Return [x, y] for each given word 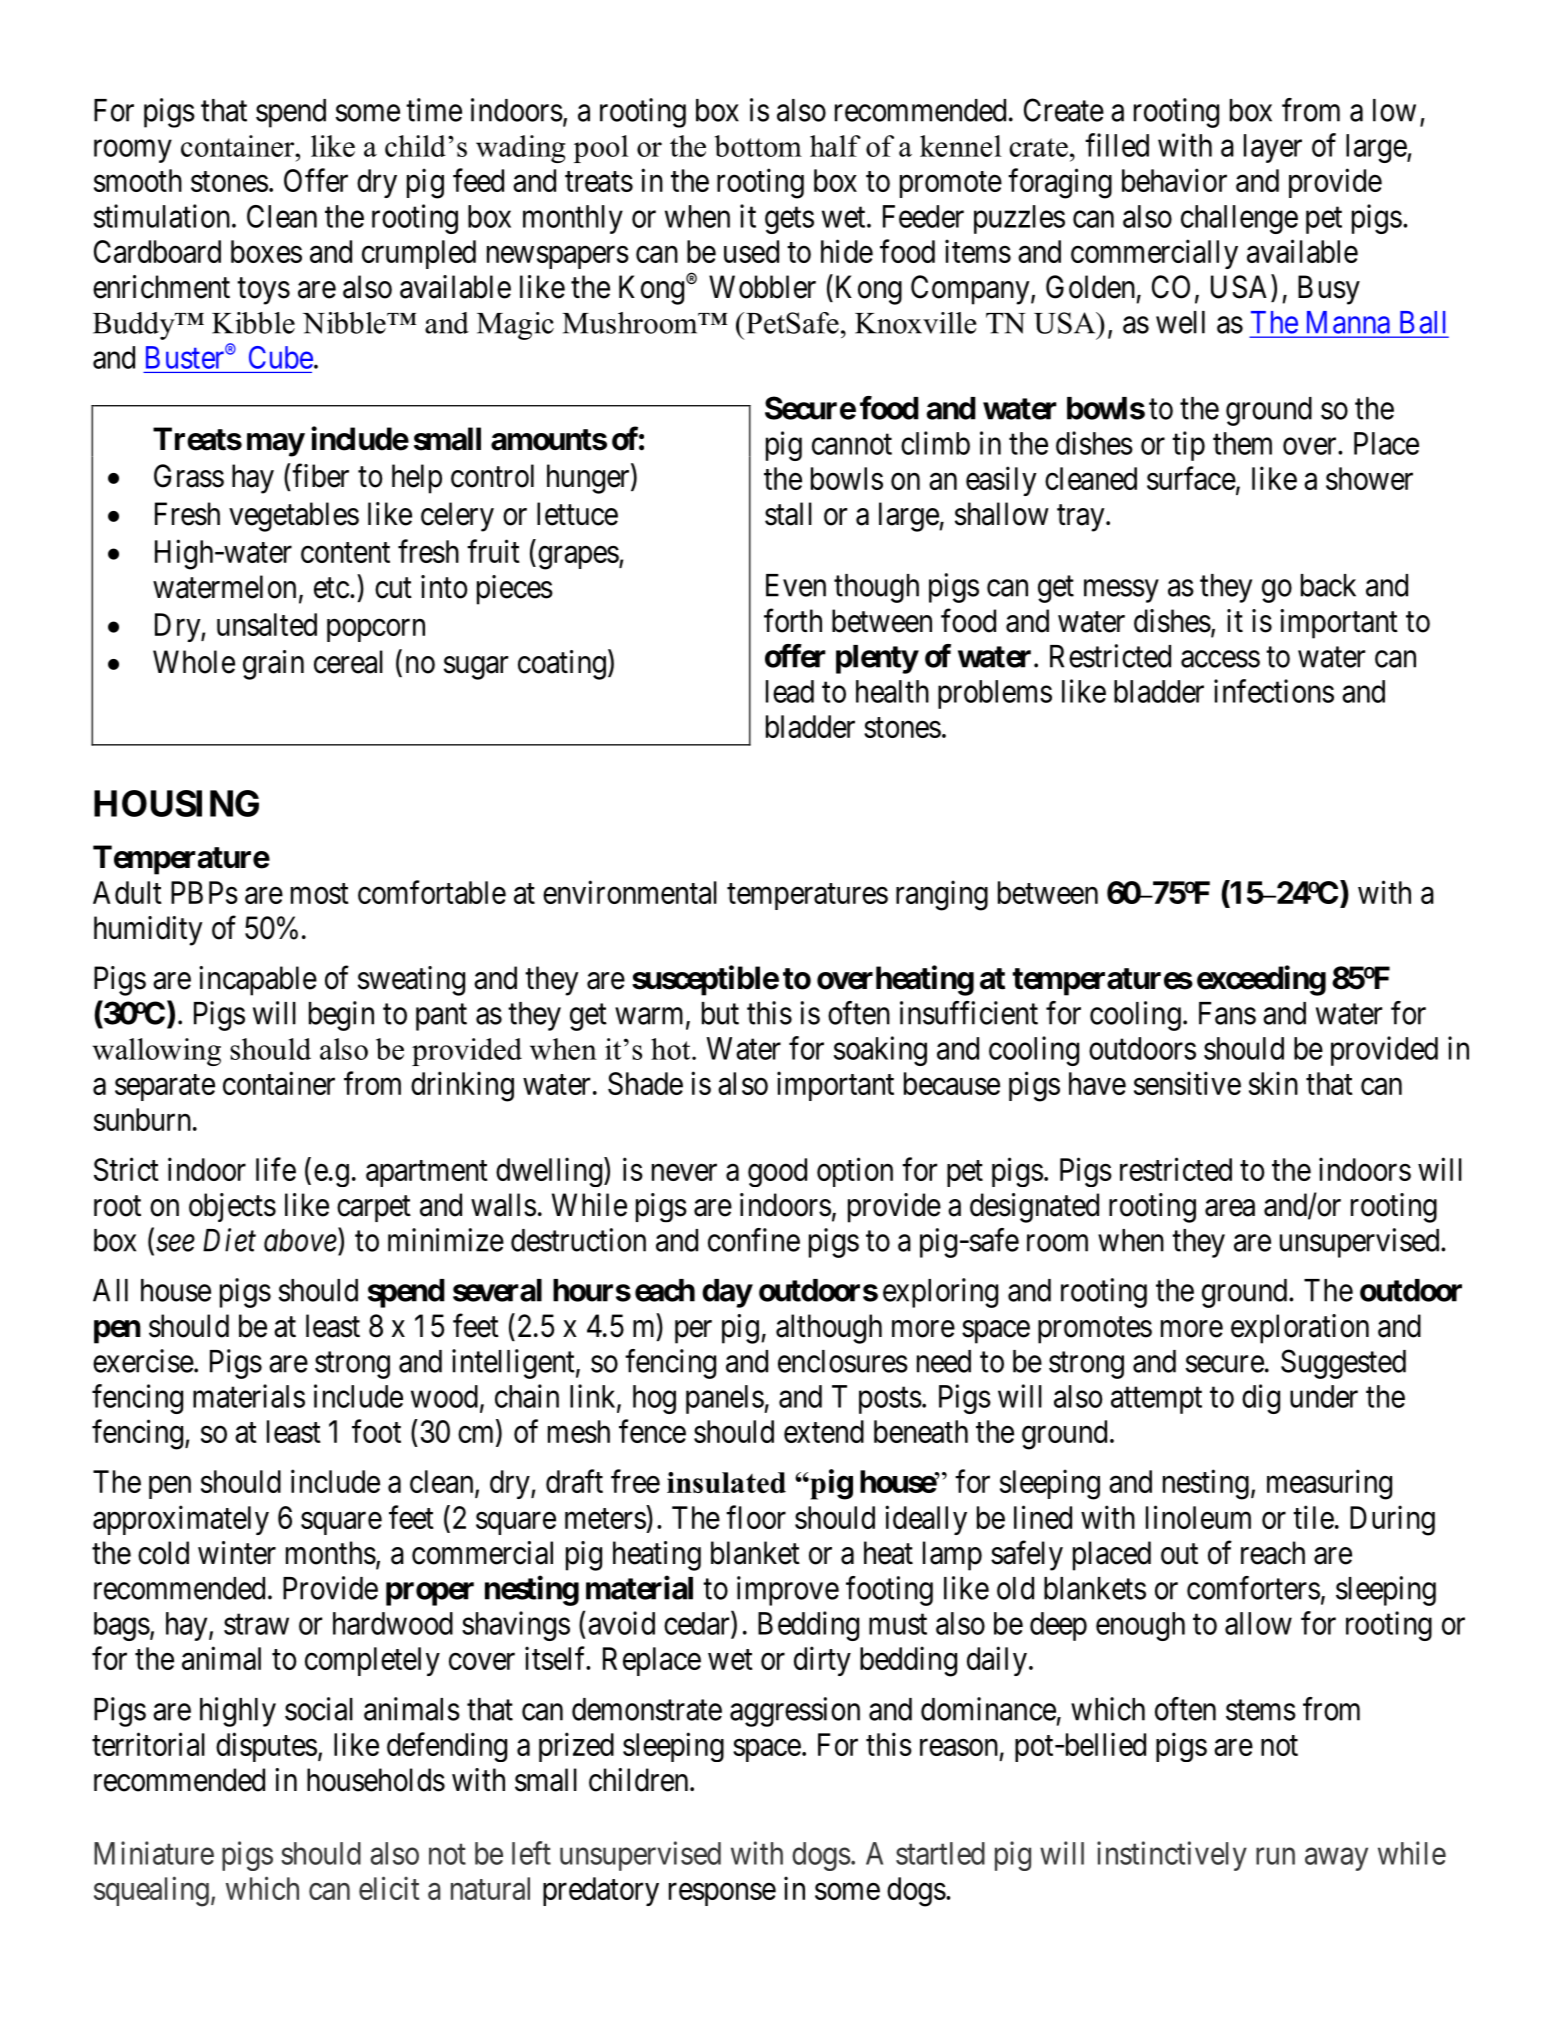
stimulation [163, 216]
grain [273, 665]
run [1275, 1856]
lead [790, 691]
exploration [1300, 1329]
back [1328, 585]
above [300, 1240]
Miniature [154, 1853]
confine [754, 1240]
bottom [758, 146]
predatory [601, 1891]
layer [1273, 148]
